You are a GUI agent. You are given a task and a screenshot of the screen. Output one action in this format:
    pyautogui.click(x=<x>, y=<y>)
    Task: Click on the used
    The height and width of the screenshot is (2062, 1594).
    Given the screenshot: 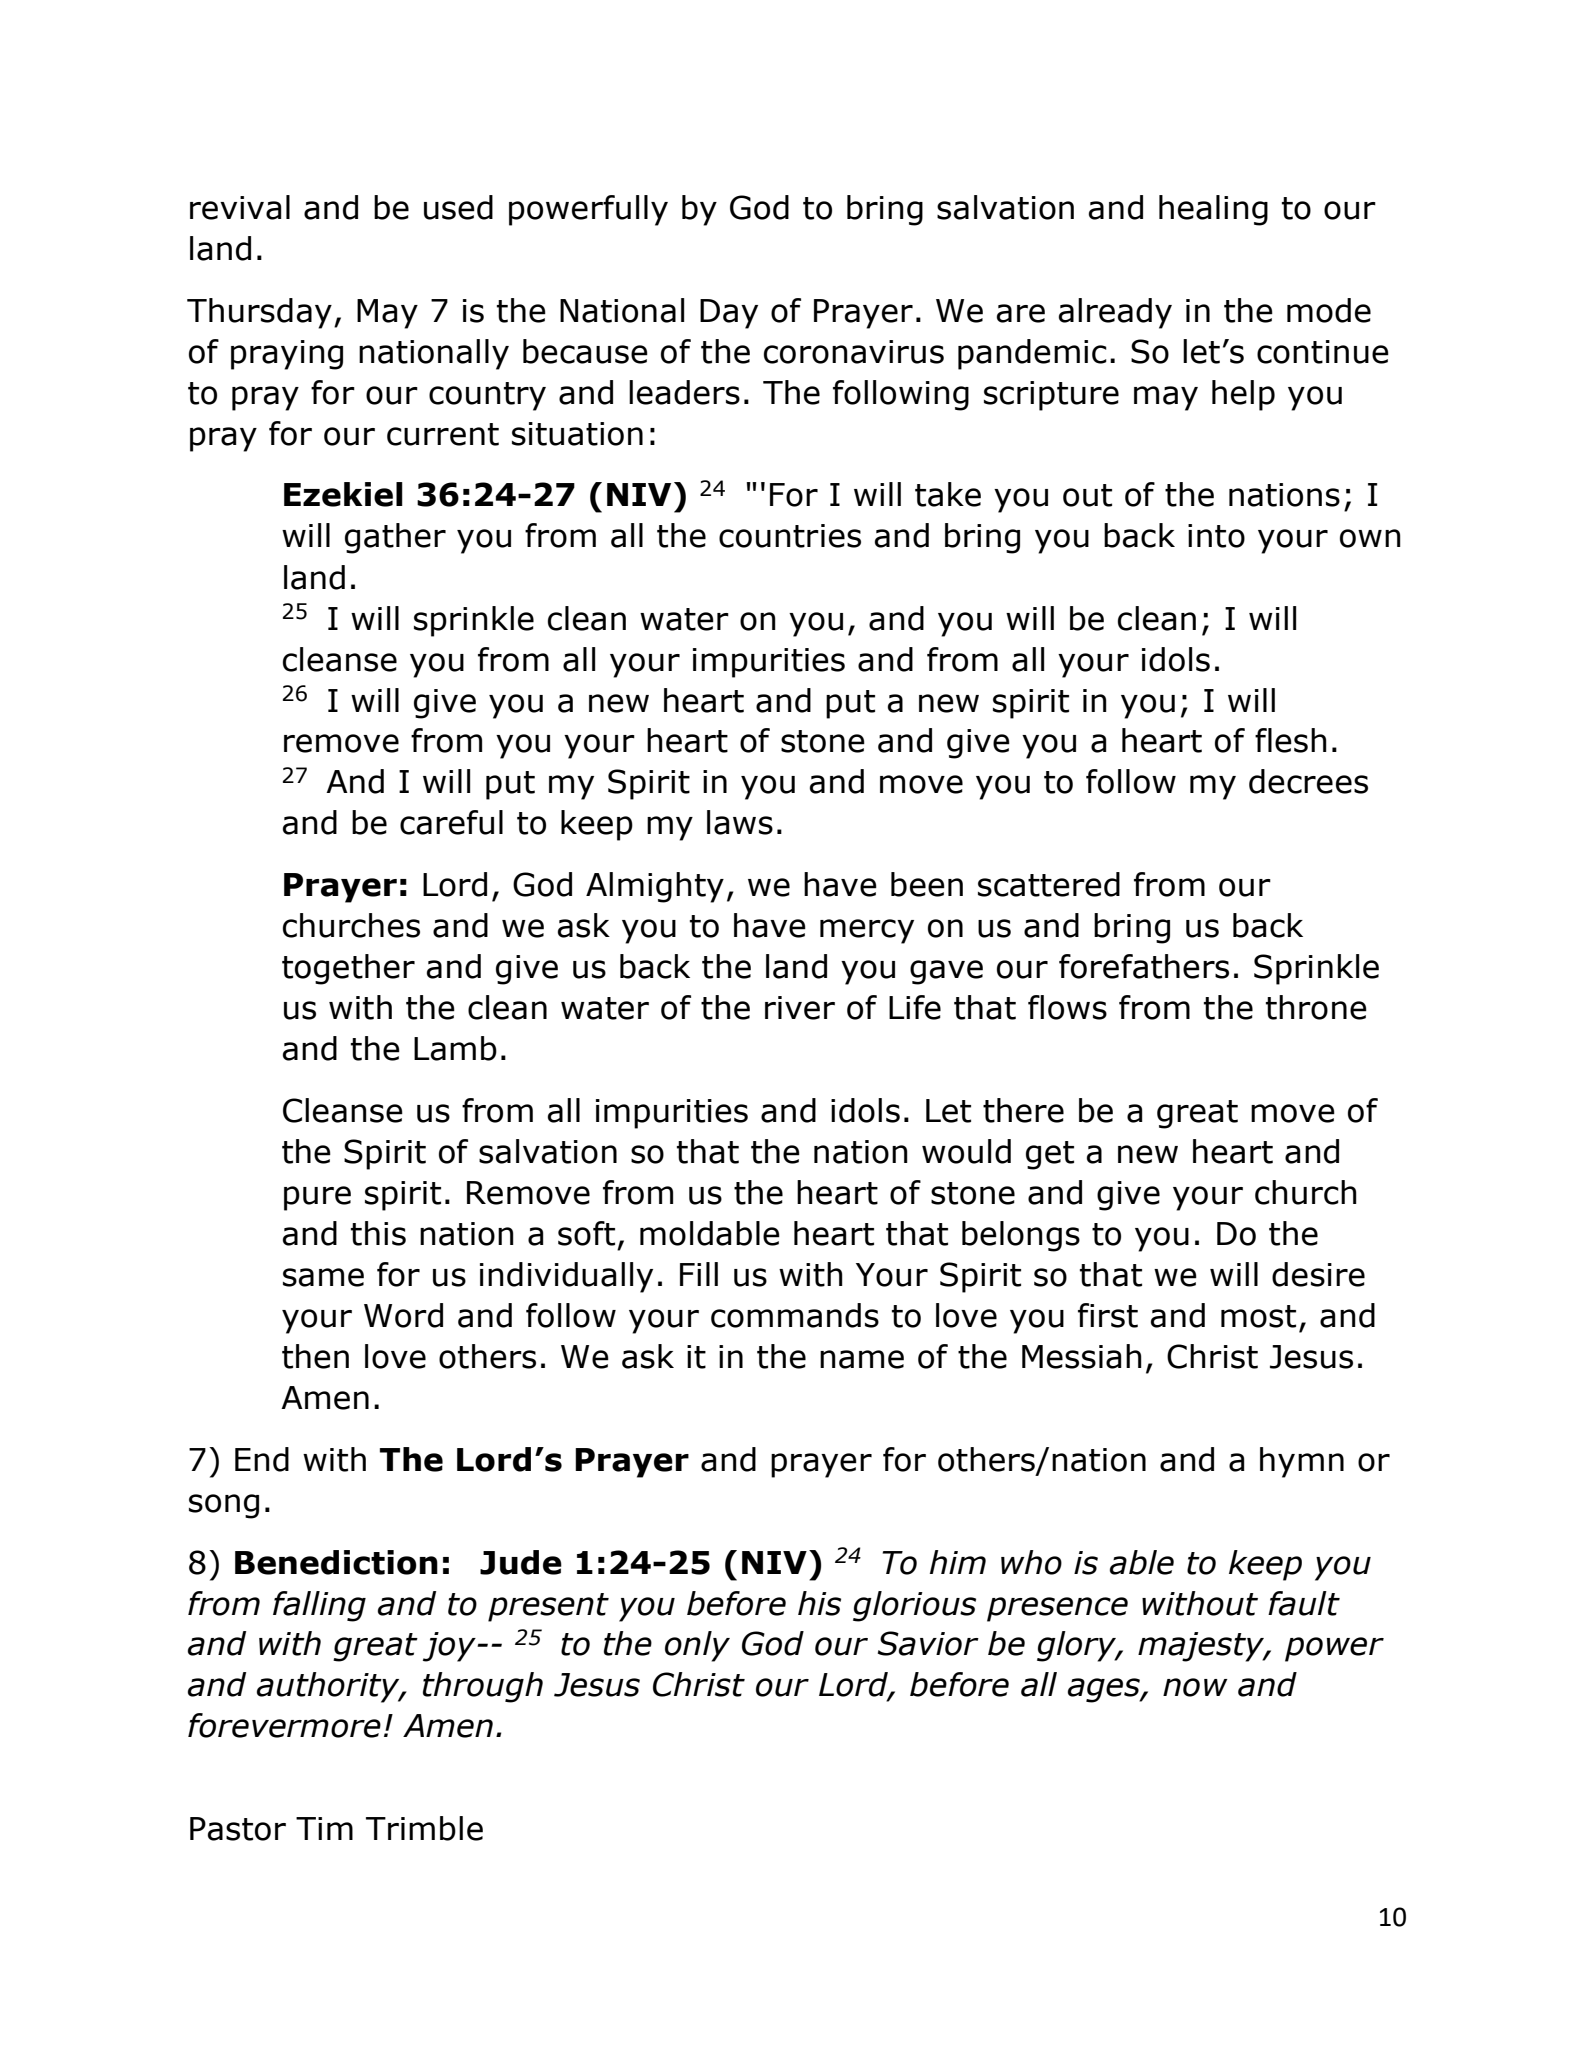 What is the action you would take?
    pyautogui.click(x=458, y=207)
